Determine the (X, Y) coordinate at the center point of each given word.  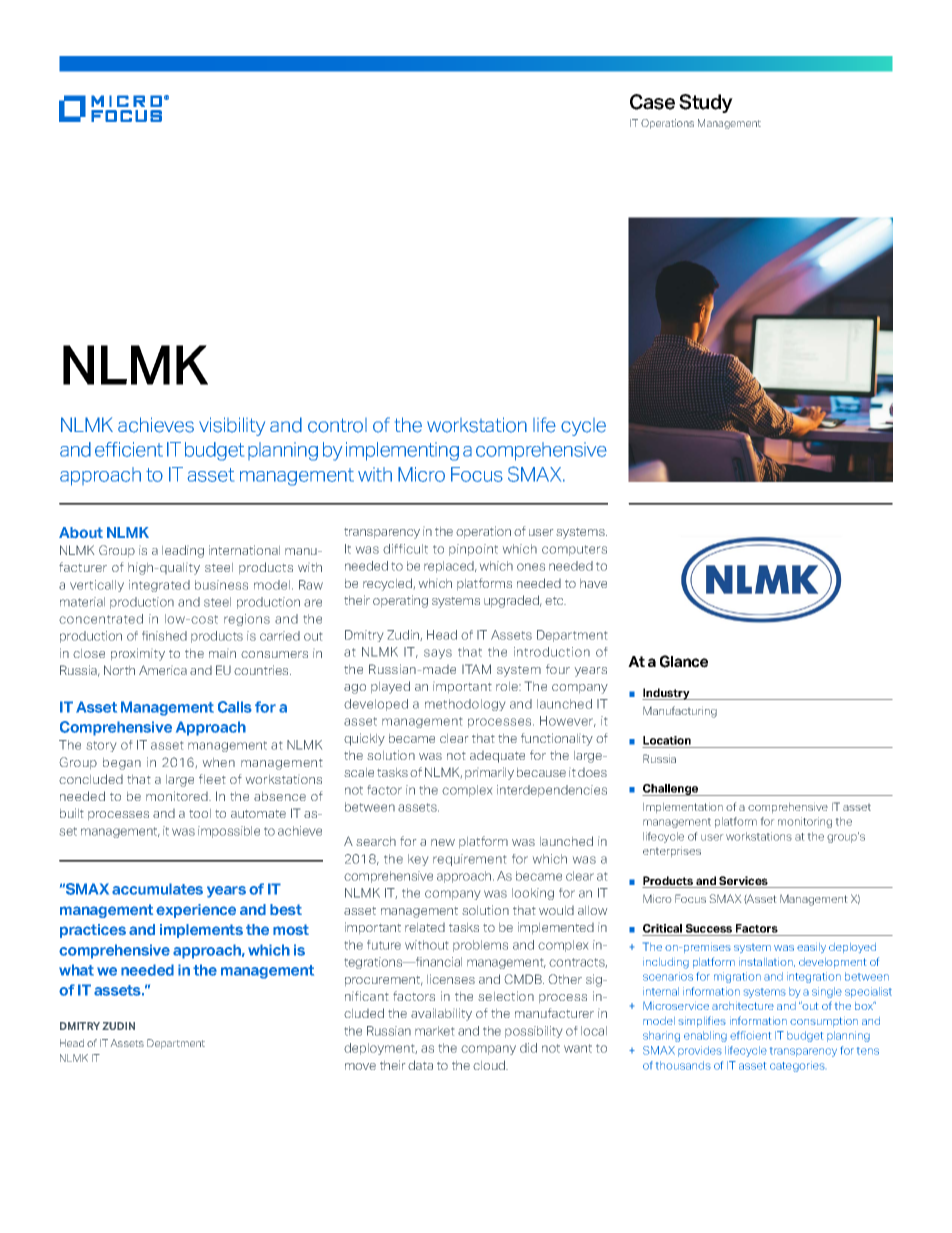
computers (574, 550)
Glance (684, 661)
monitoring (805, 822)
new (443, 842)
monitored (178, 796)
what (76, 970)
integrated (159, 586)
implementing (402, 451)
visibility (232, 426)
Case (652, 102)
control (337, 425)
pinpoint (473, 550)
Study (706, 103)
